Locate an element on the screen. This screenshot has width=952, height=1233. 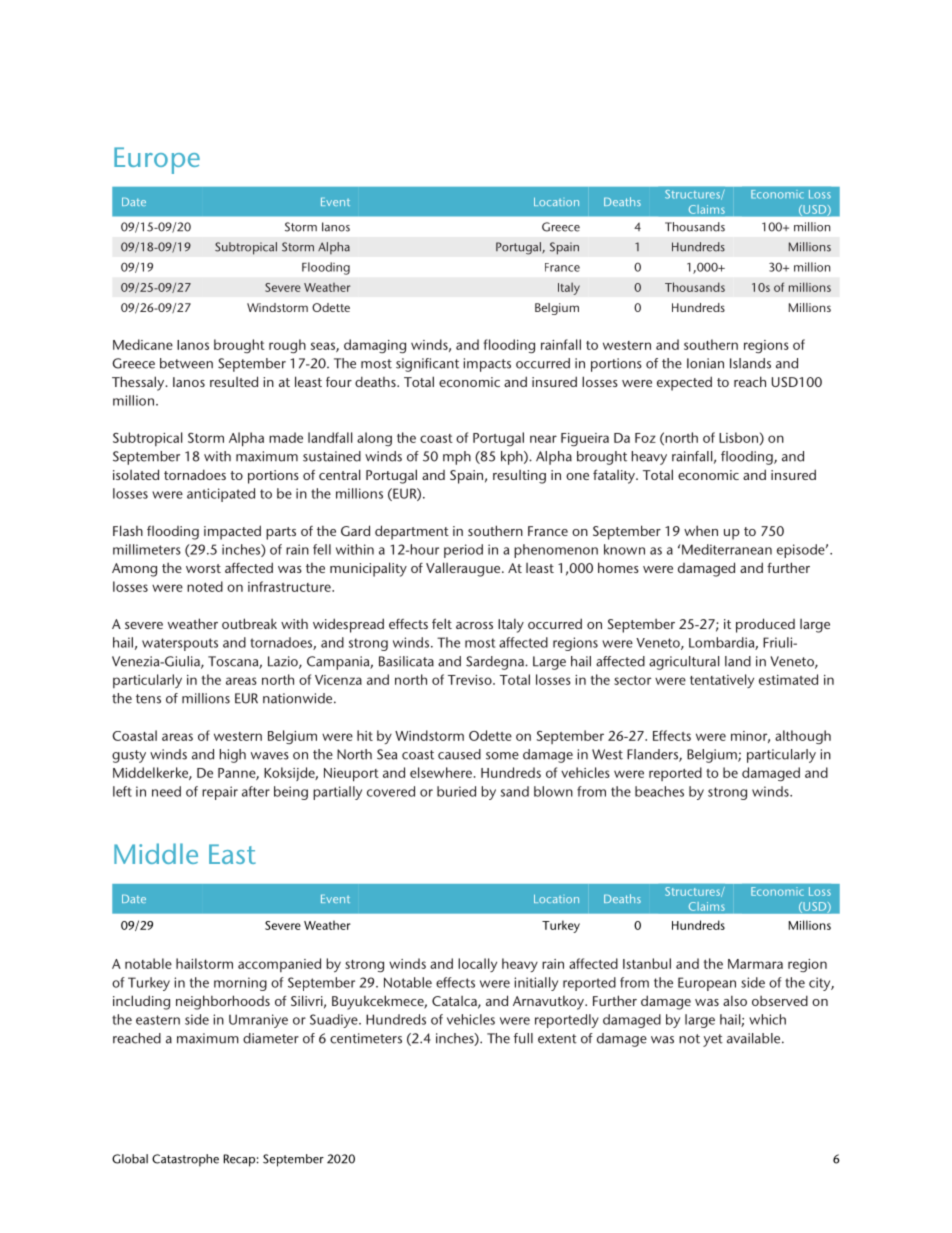
Mediterranean is located at coordinates (727, 549).
